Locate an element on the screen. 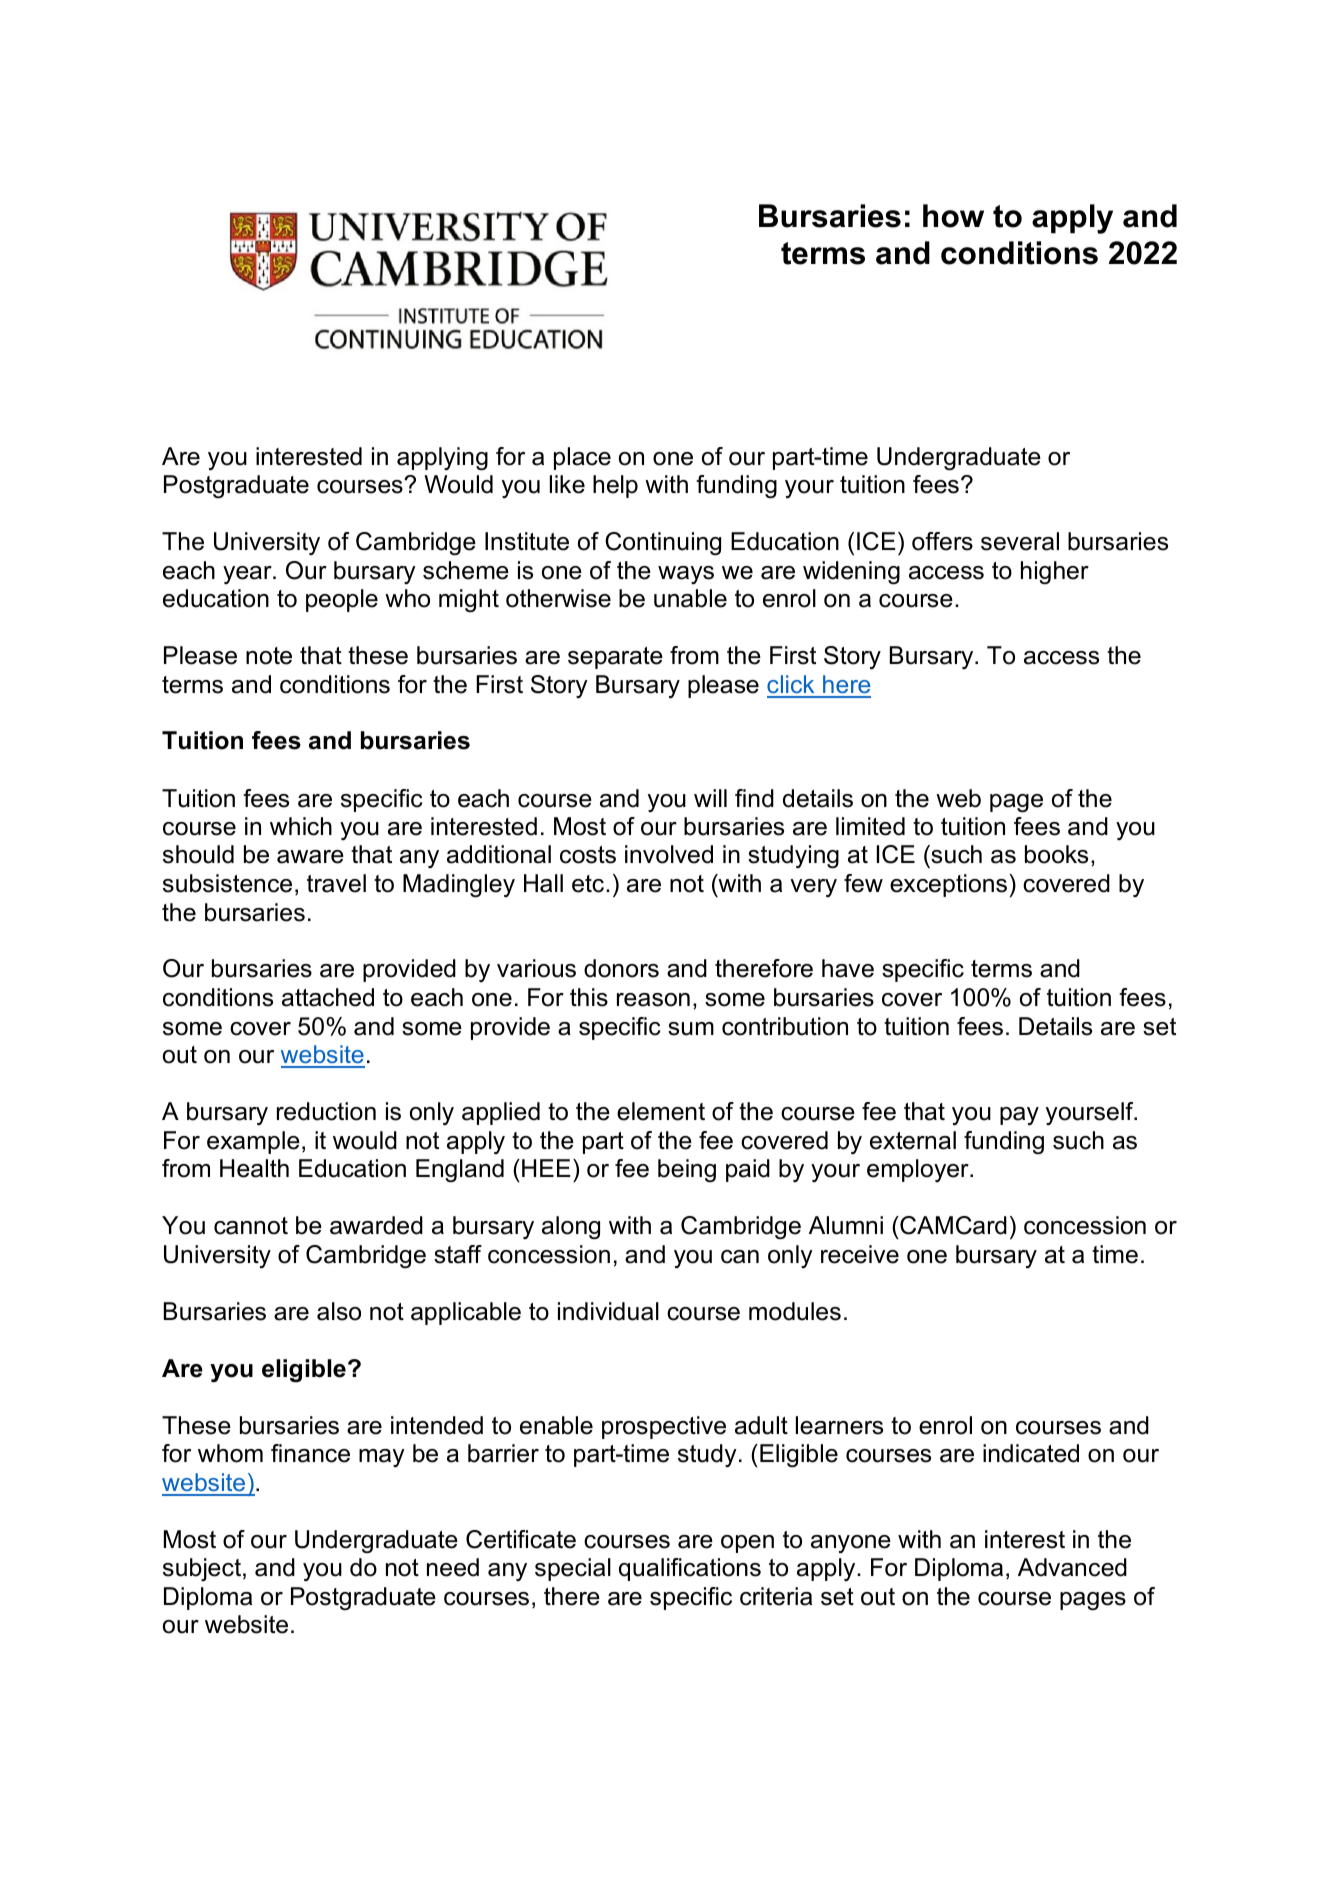 The width and height of the screenshot is (1341, 1897). element is located at coordinates (661, 1111).
